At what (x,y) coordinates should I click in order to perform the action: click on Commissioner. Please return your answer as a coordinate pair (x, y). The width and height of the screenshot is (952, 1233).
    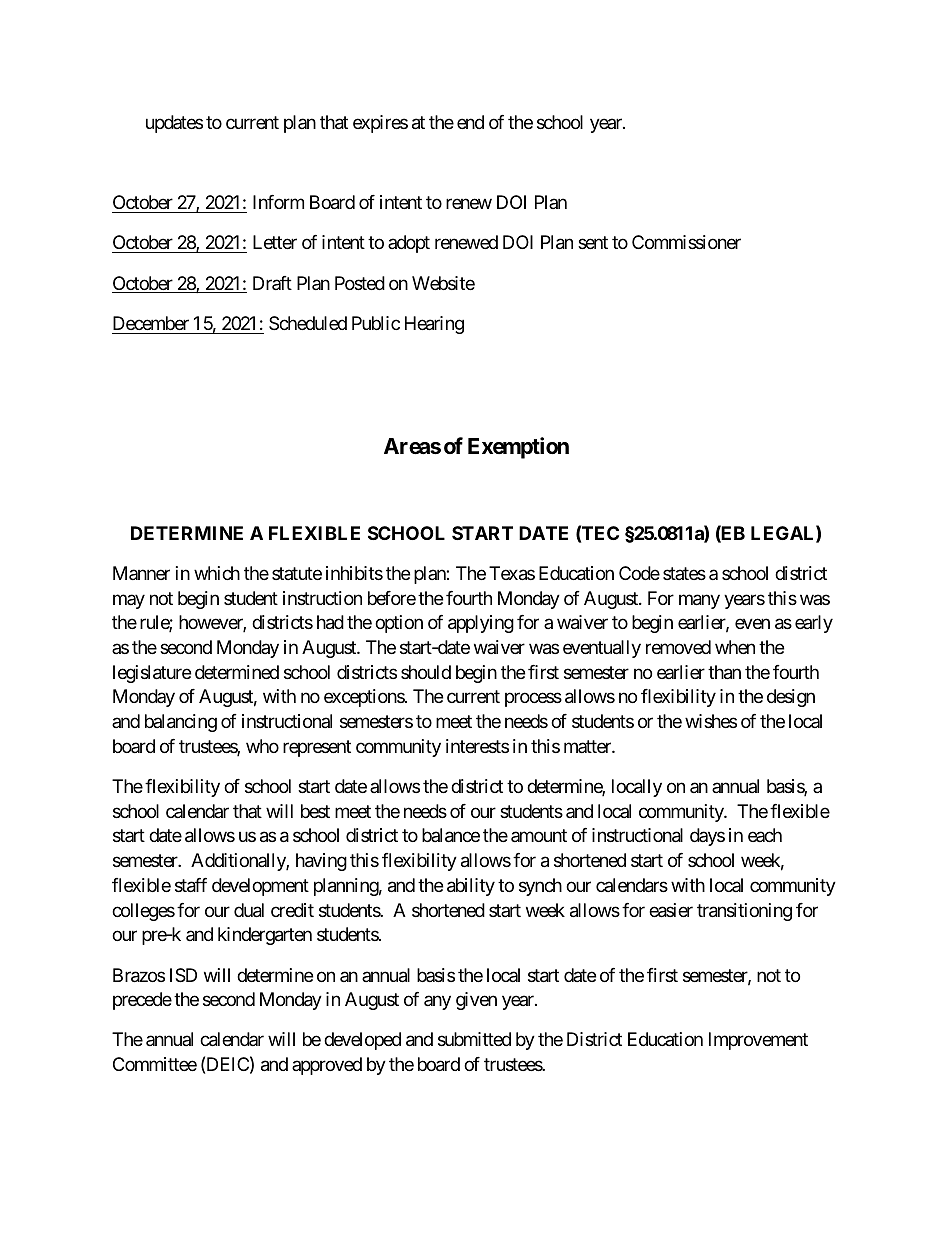
    Looking at the image, I should click on (686, 242).
